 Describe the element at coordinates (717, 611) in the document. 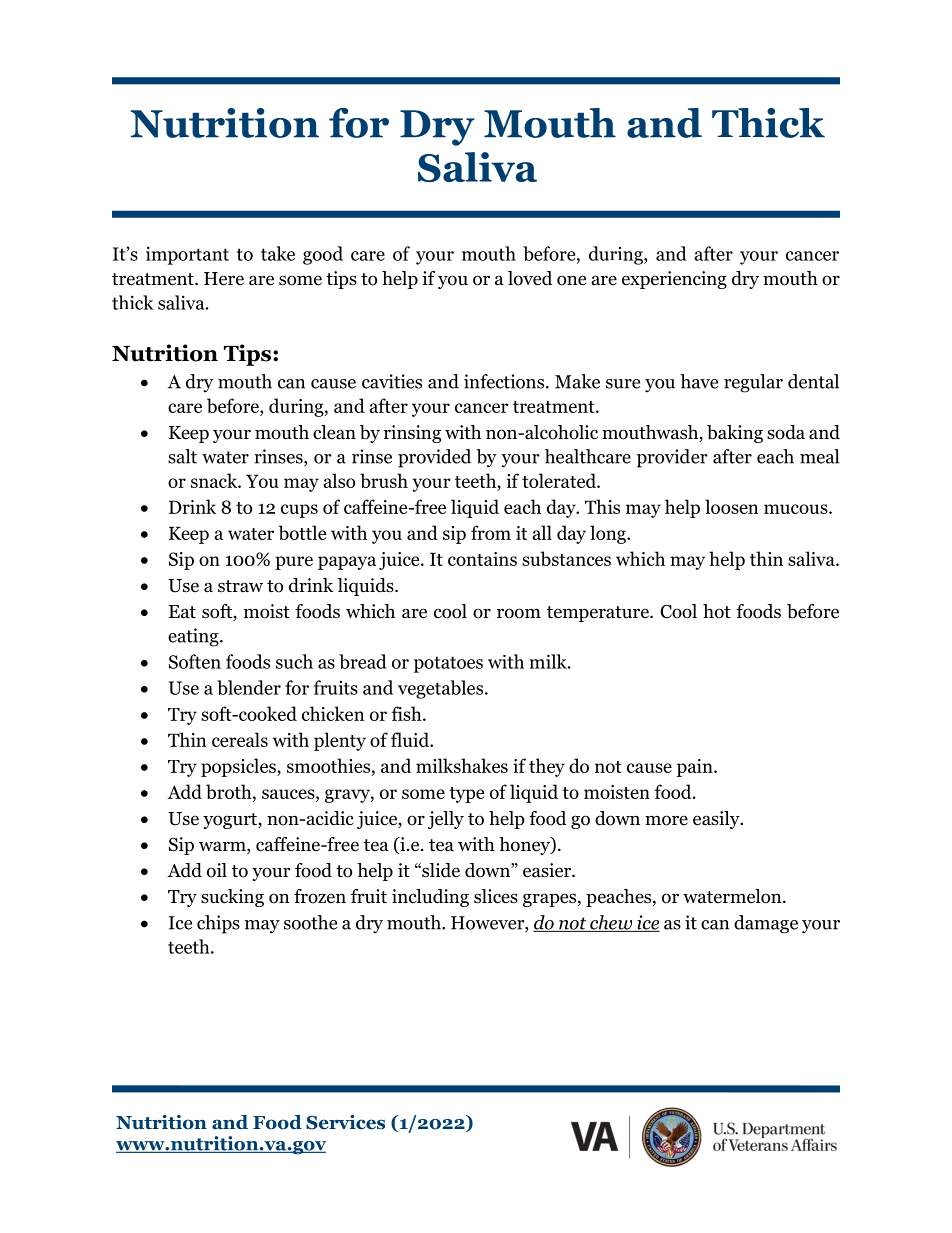

I see `hot` at that location.
